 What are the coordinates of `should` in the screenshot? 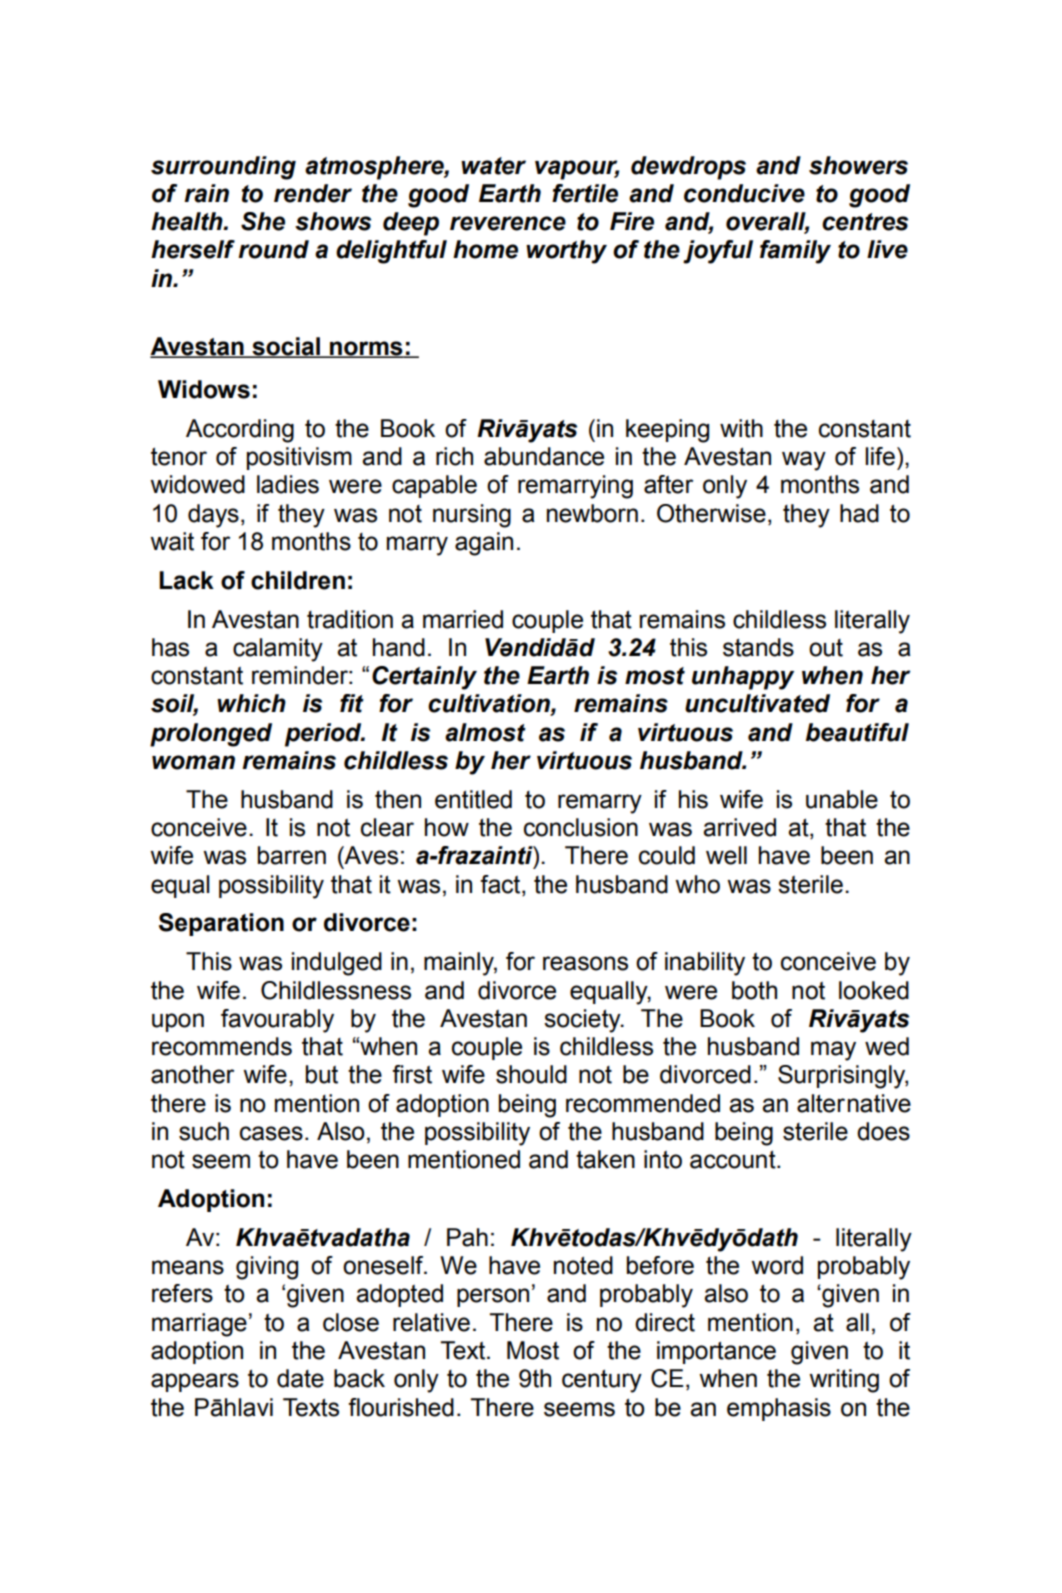 It's located at (531, 1074).
